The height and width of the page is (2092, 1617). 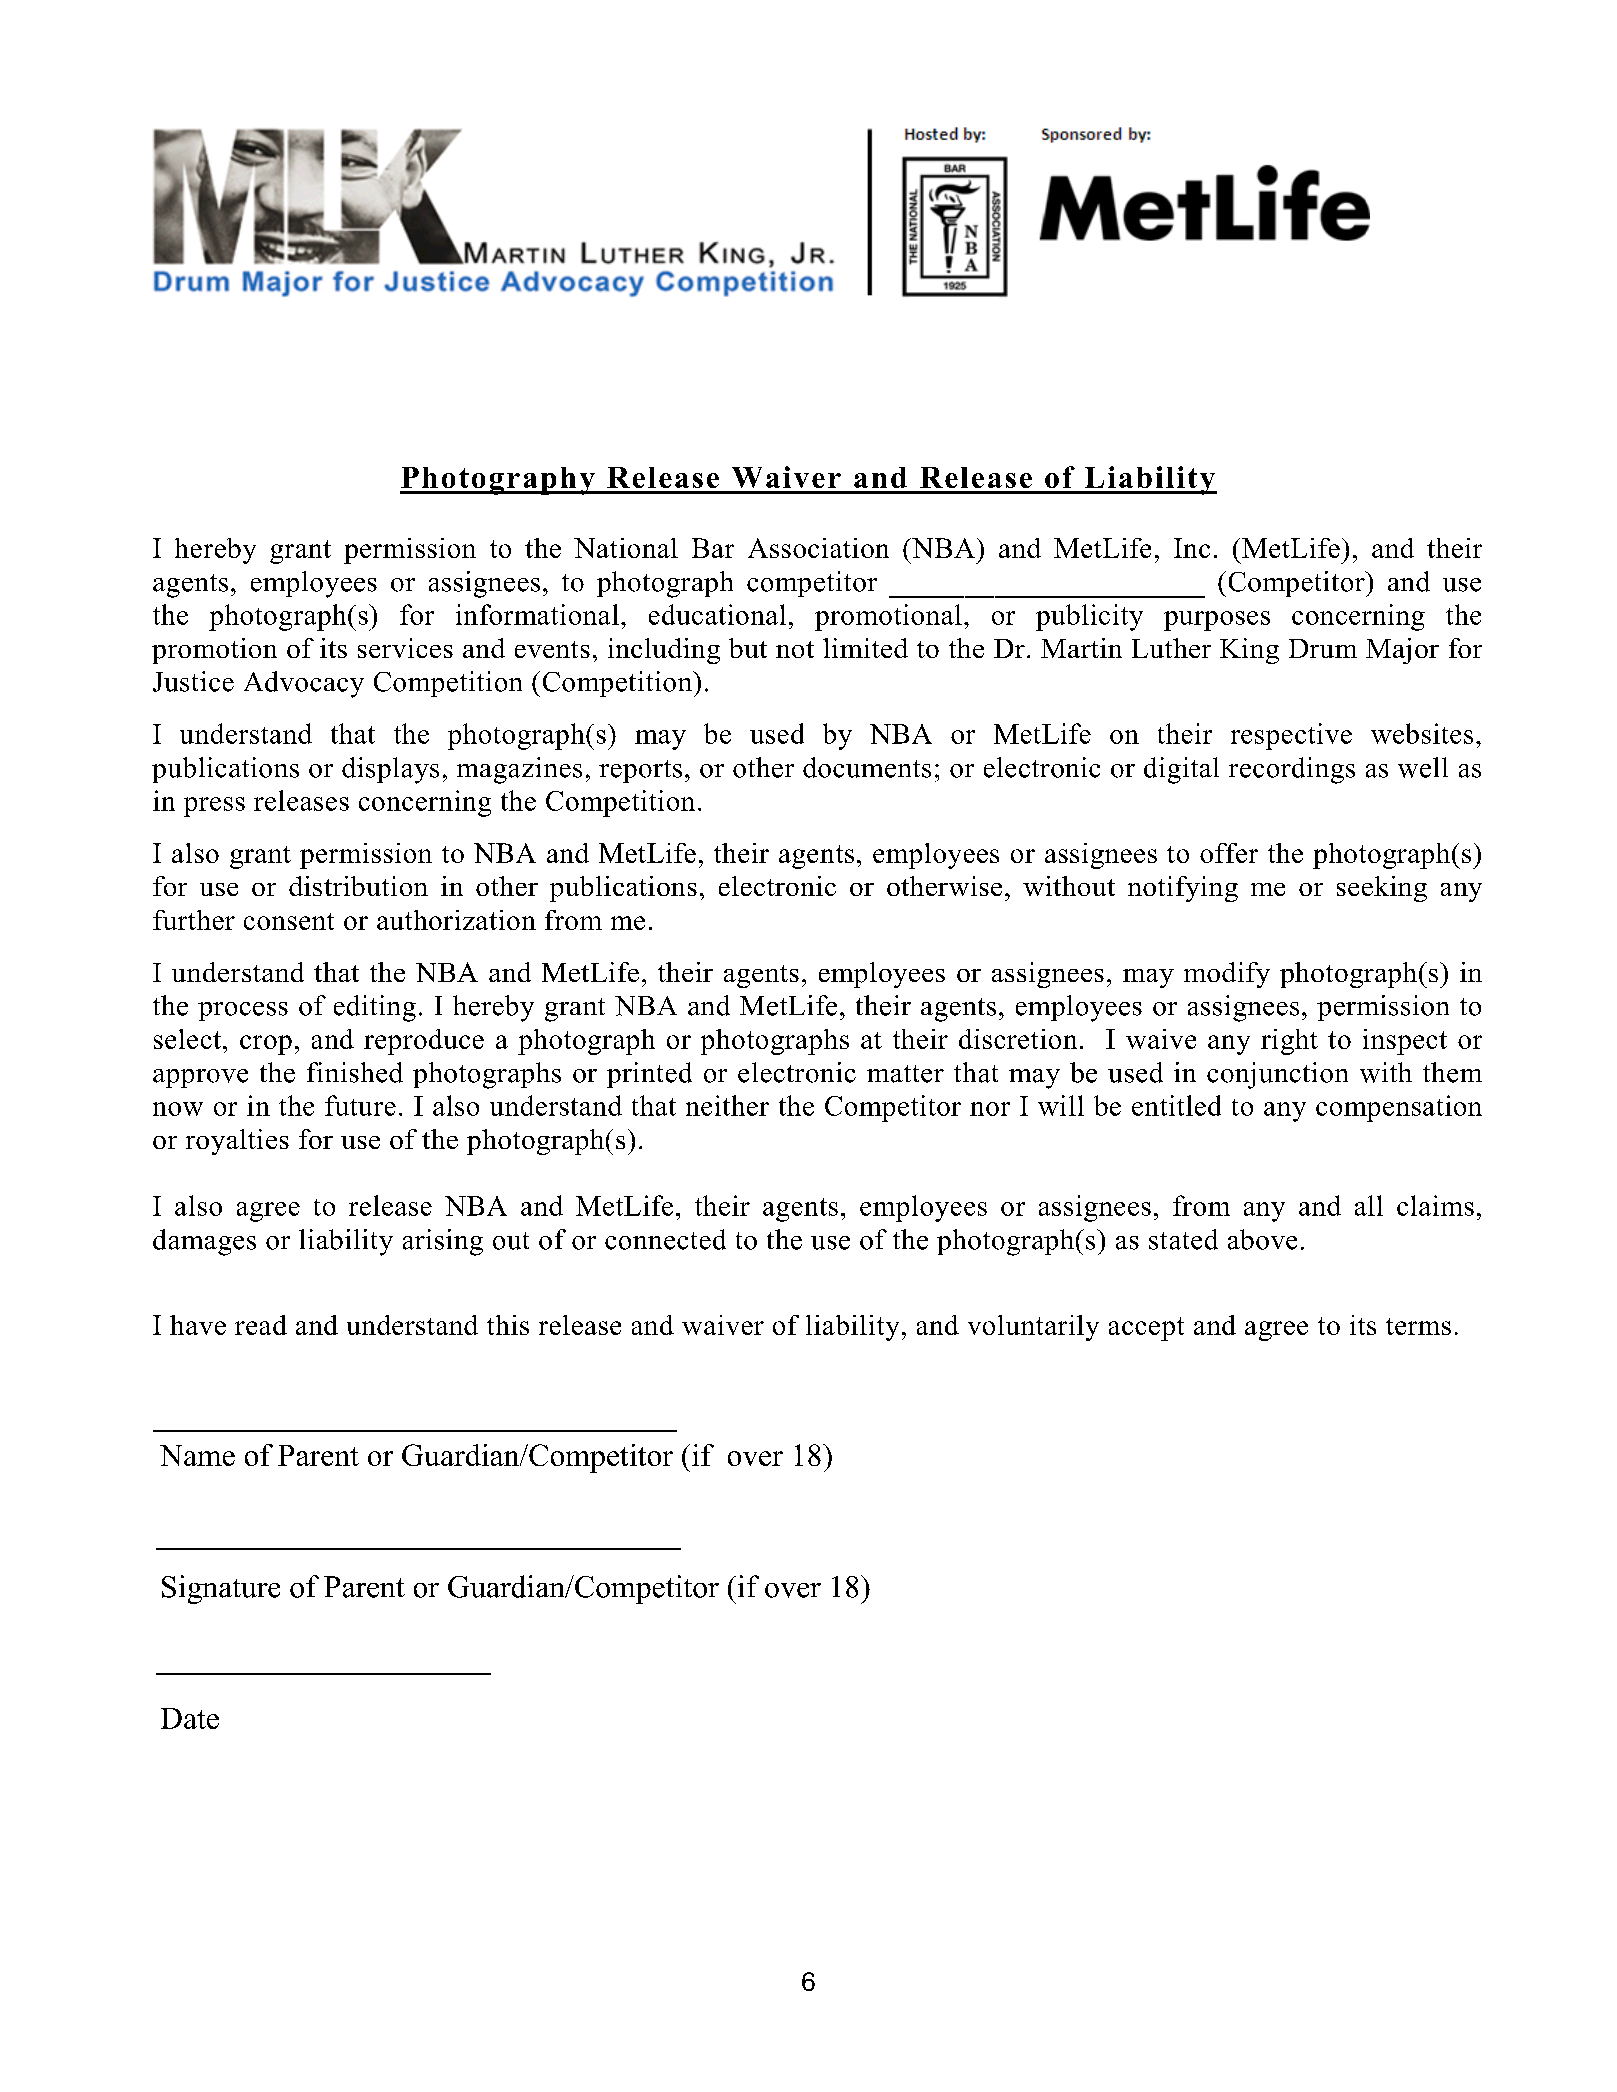 What do you see at coordinates (818, 548) in the page?
I see `Association` at bounding box center [818, 548].
